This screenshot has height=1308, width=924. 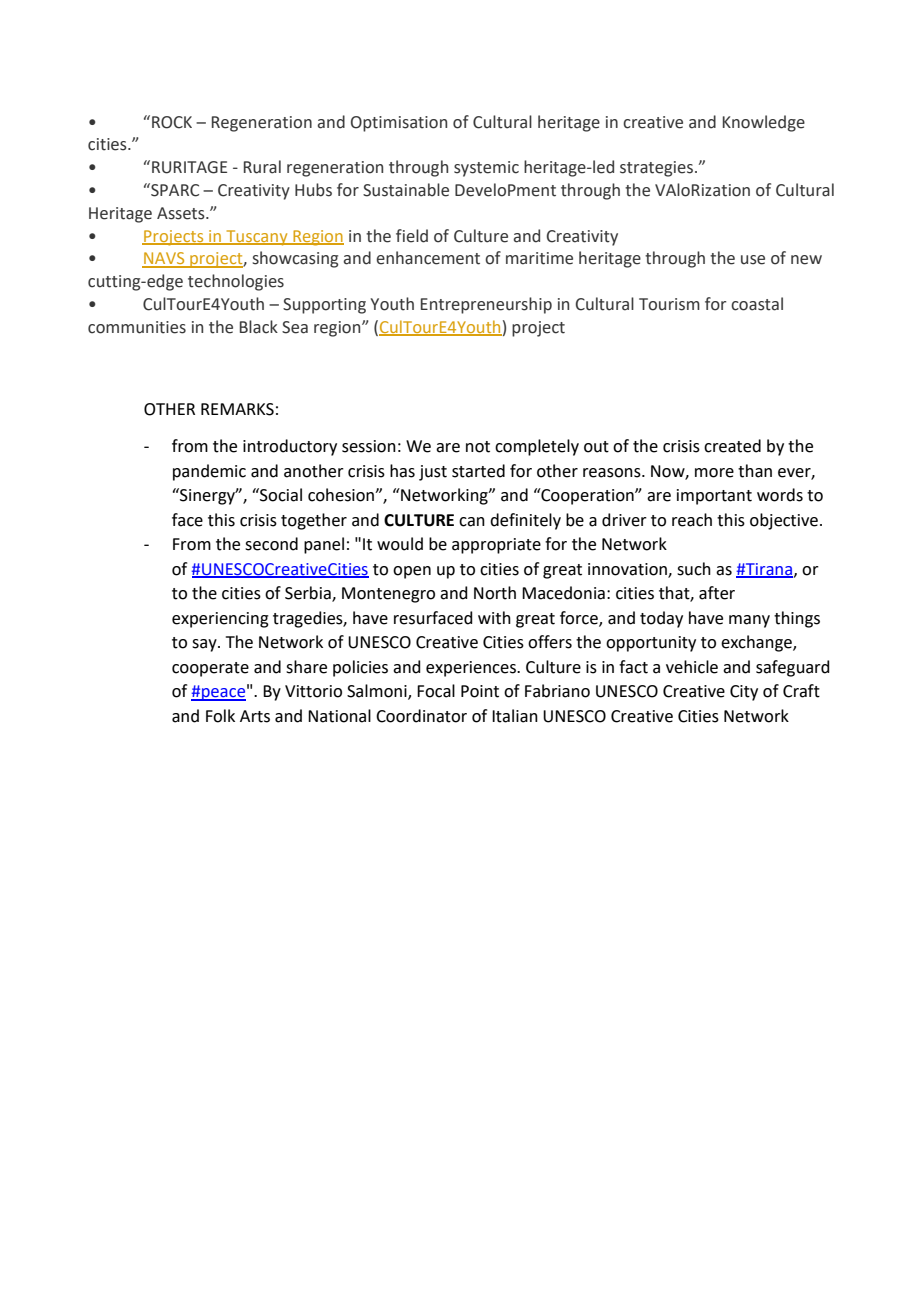 I want to click on systemic, so click(x=486, y=169).
